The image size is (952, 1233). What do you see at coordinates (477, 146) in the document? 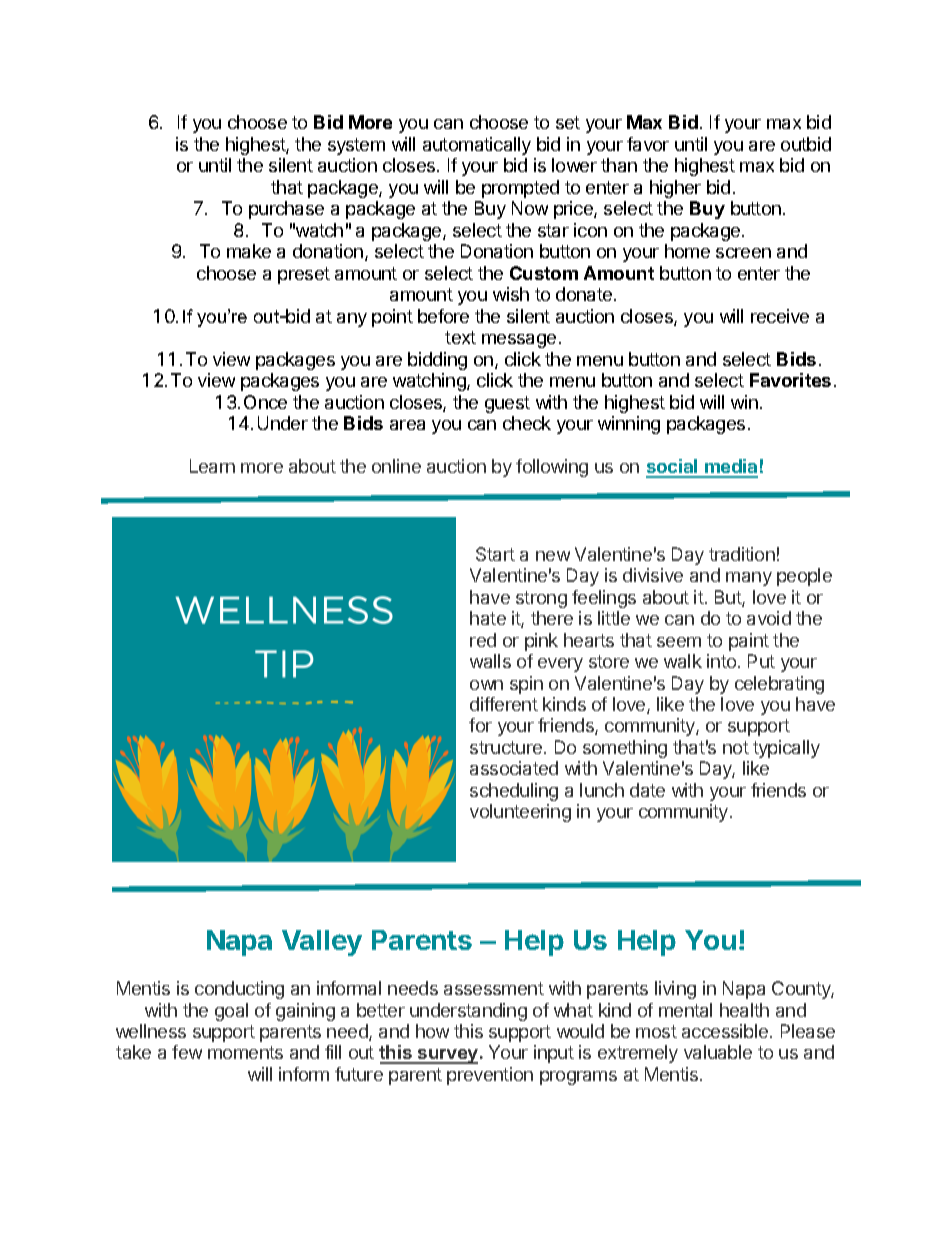
I see `automatically` at bounding box center [477, 146].
